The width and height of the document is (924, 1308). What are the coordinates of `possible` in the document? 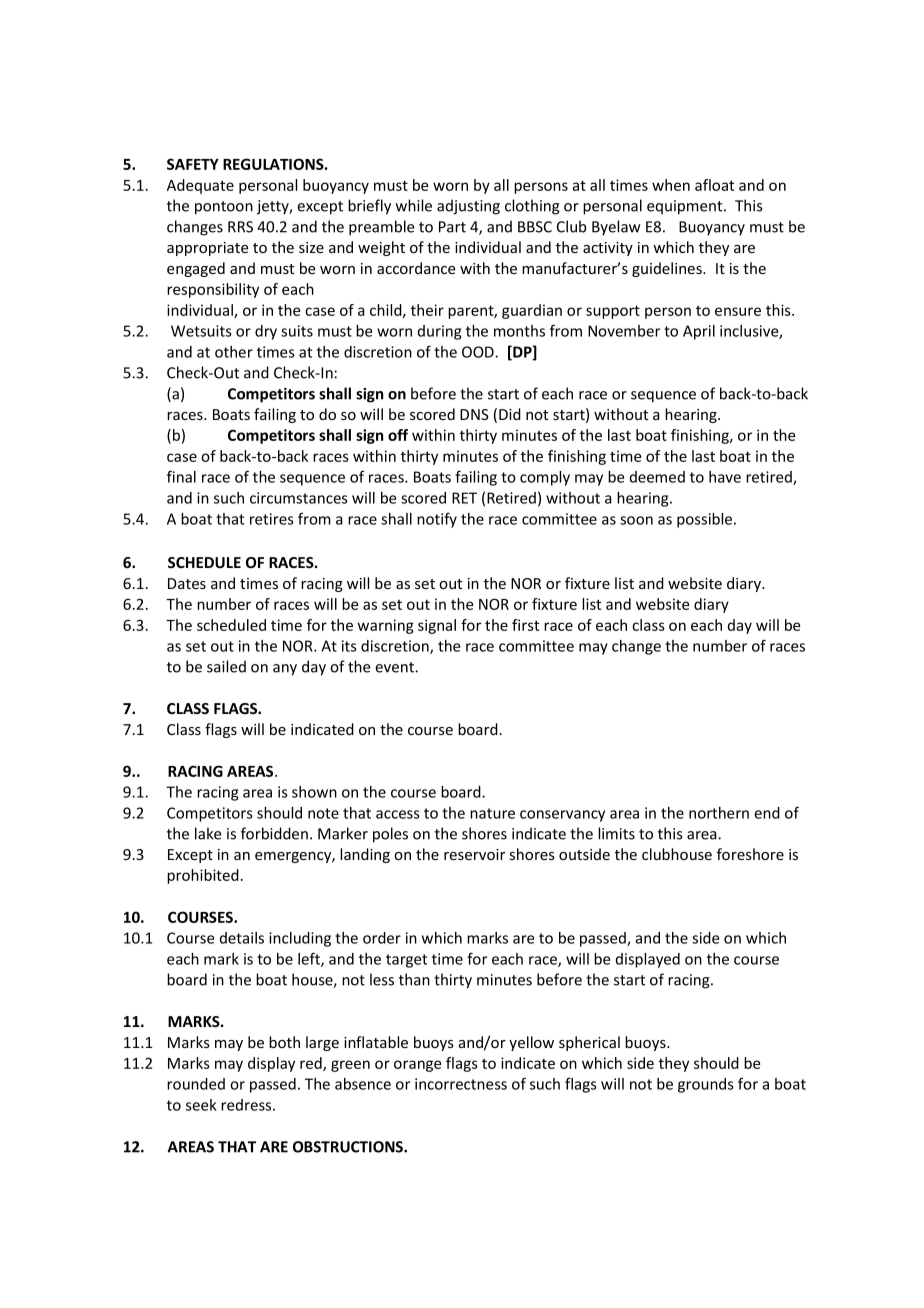 It's located at (706, 520).
